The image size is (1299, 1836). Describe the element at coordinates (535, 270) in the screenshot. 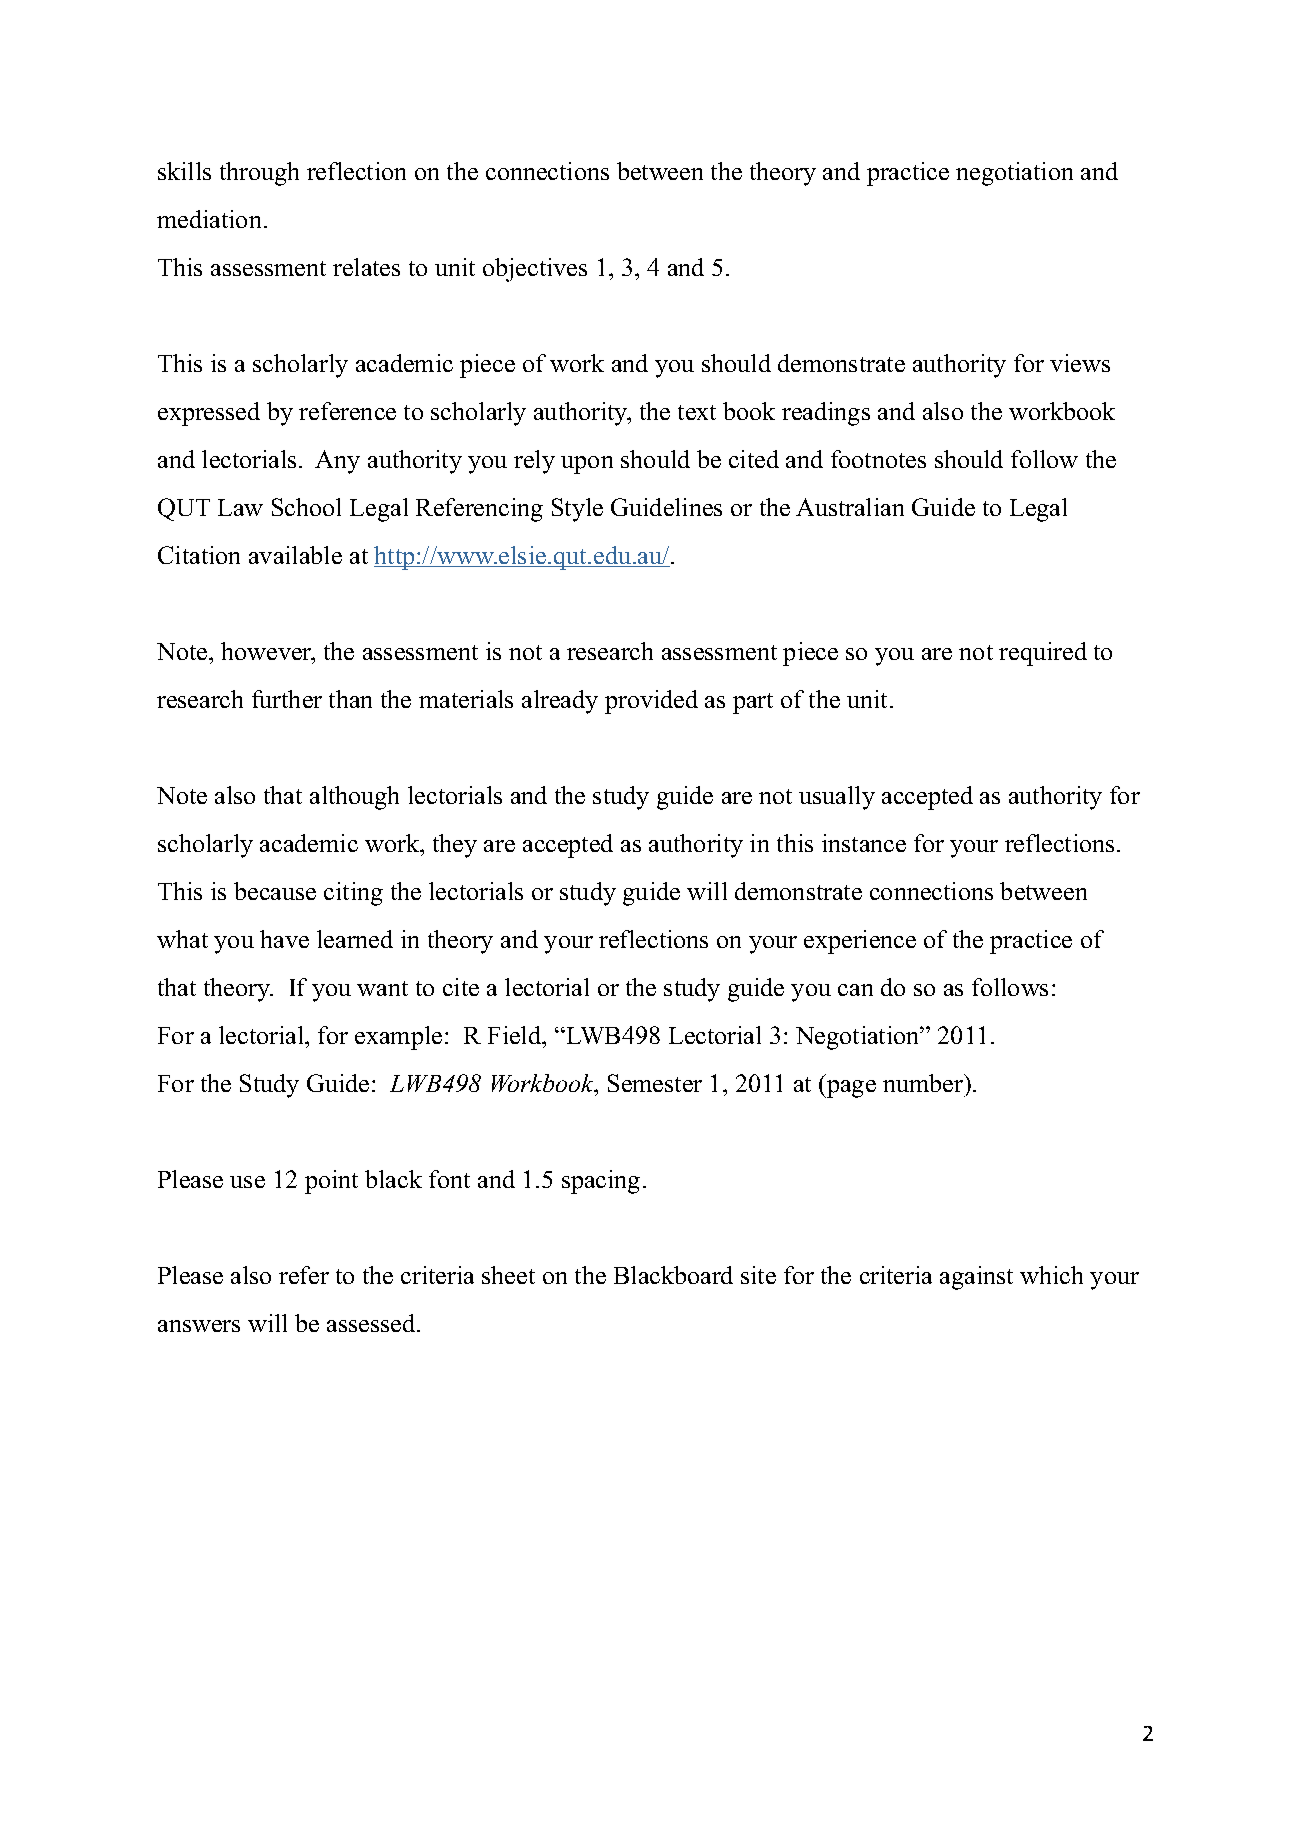

I see `objectives` at that location.
